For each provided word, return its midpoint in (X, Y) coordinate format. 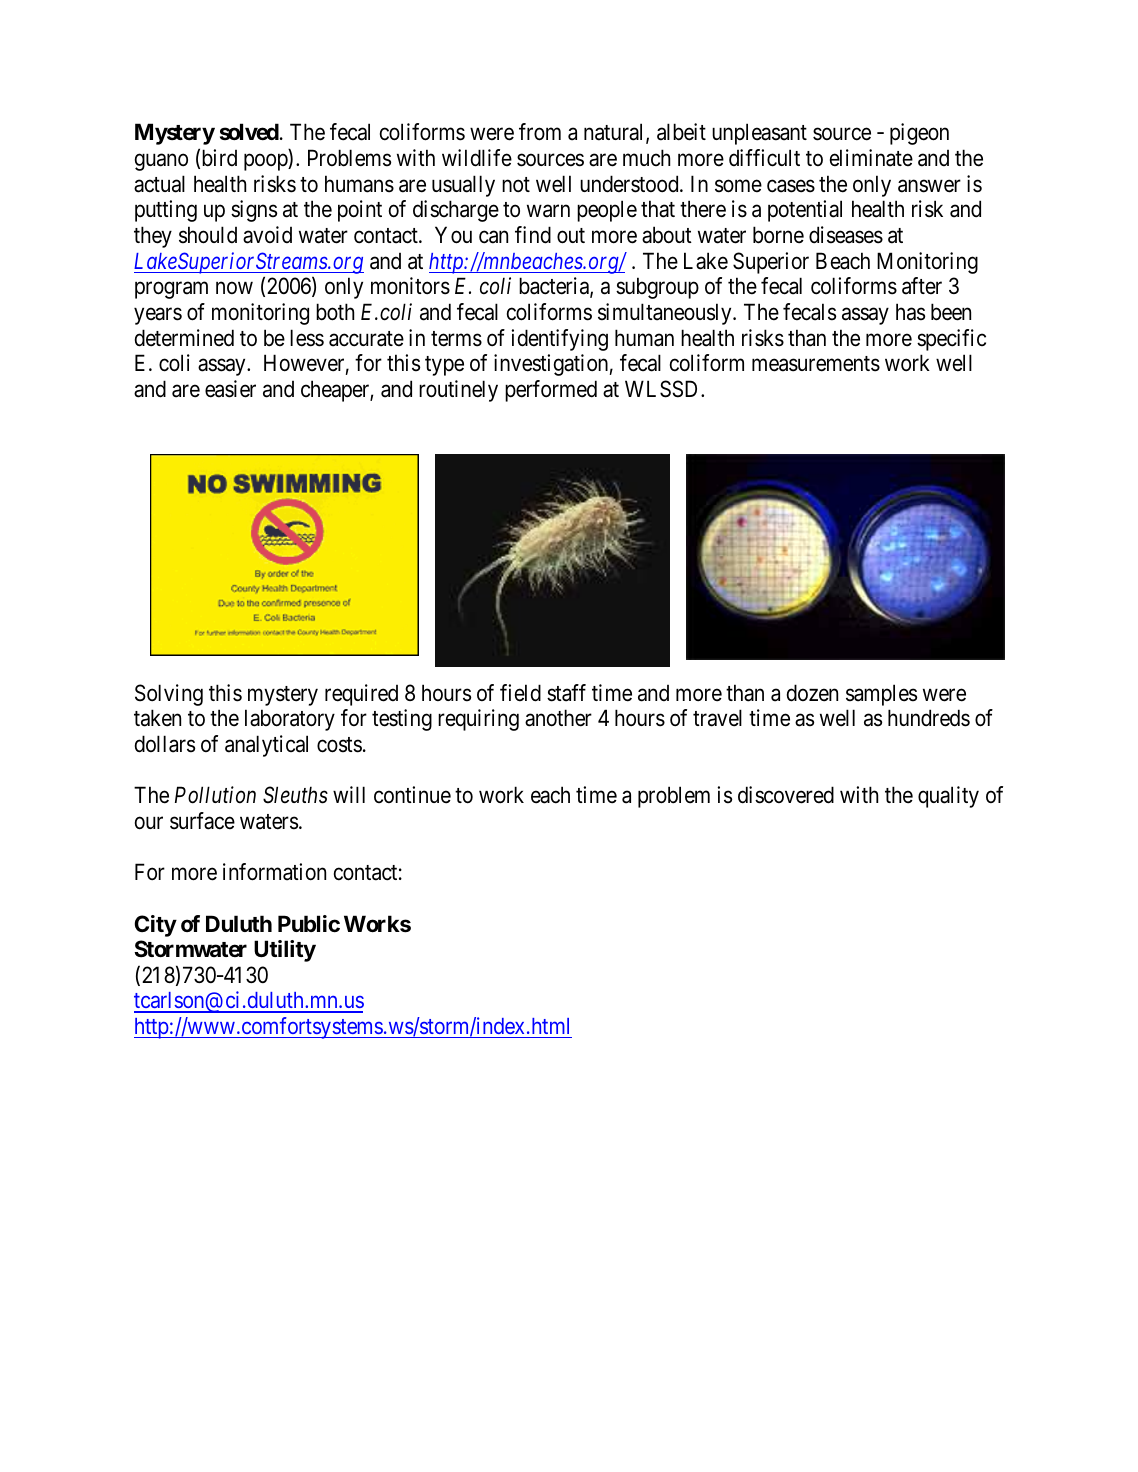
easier (230, 389)
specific (951, 340)
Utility (285, 951)
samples (881, 695)
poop (266, 162)
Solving (169, 695)
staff (566, 693)
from (540, 132)
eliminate (871, 158)
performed (551, 391)
